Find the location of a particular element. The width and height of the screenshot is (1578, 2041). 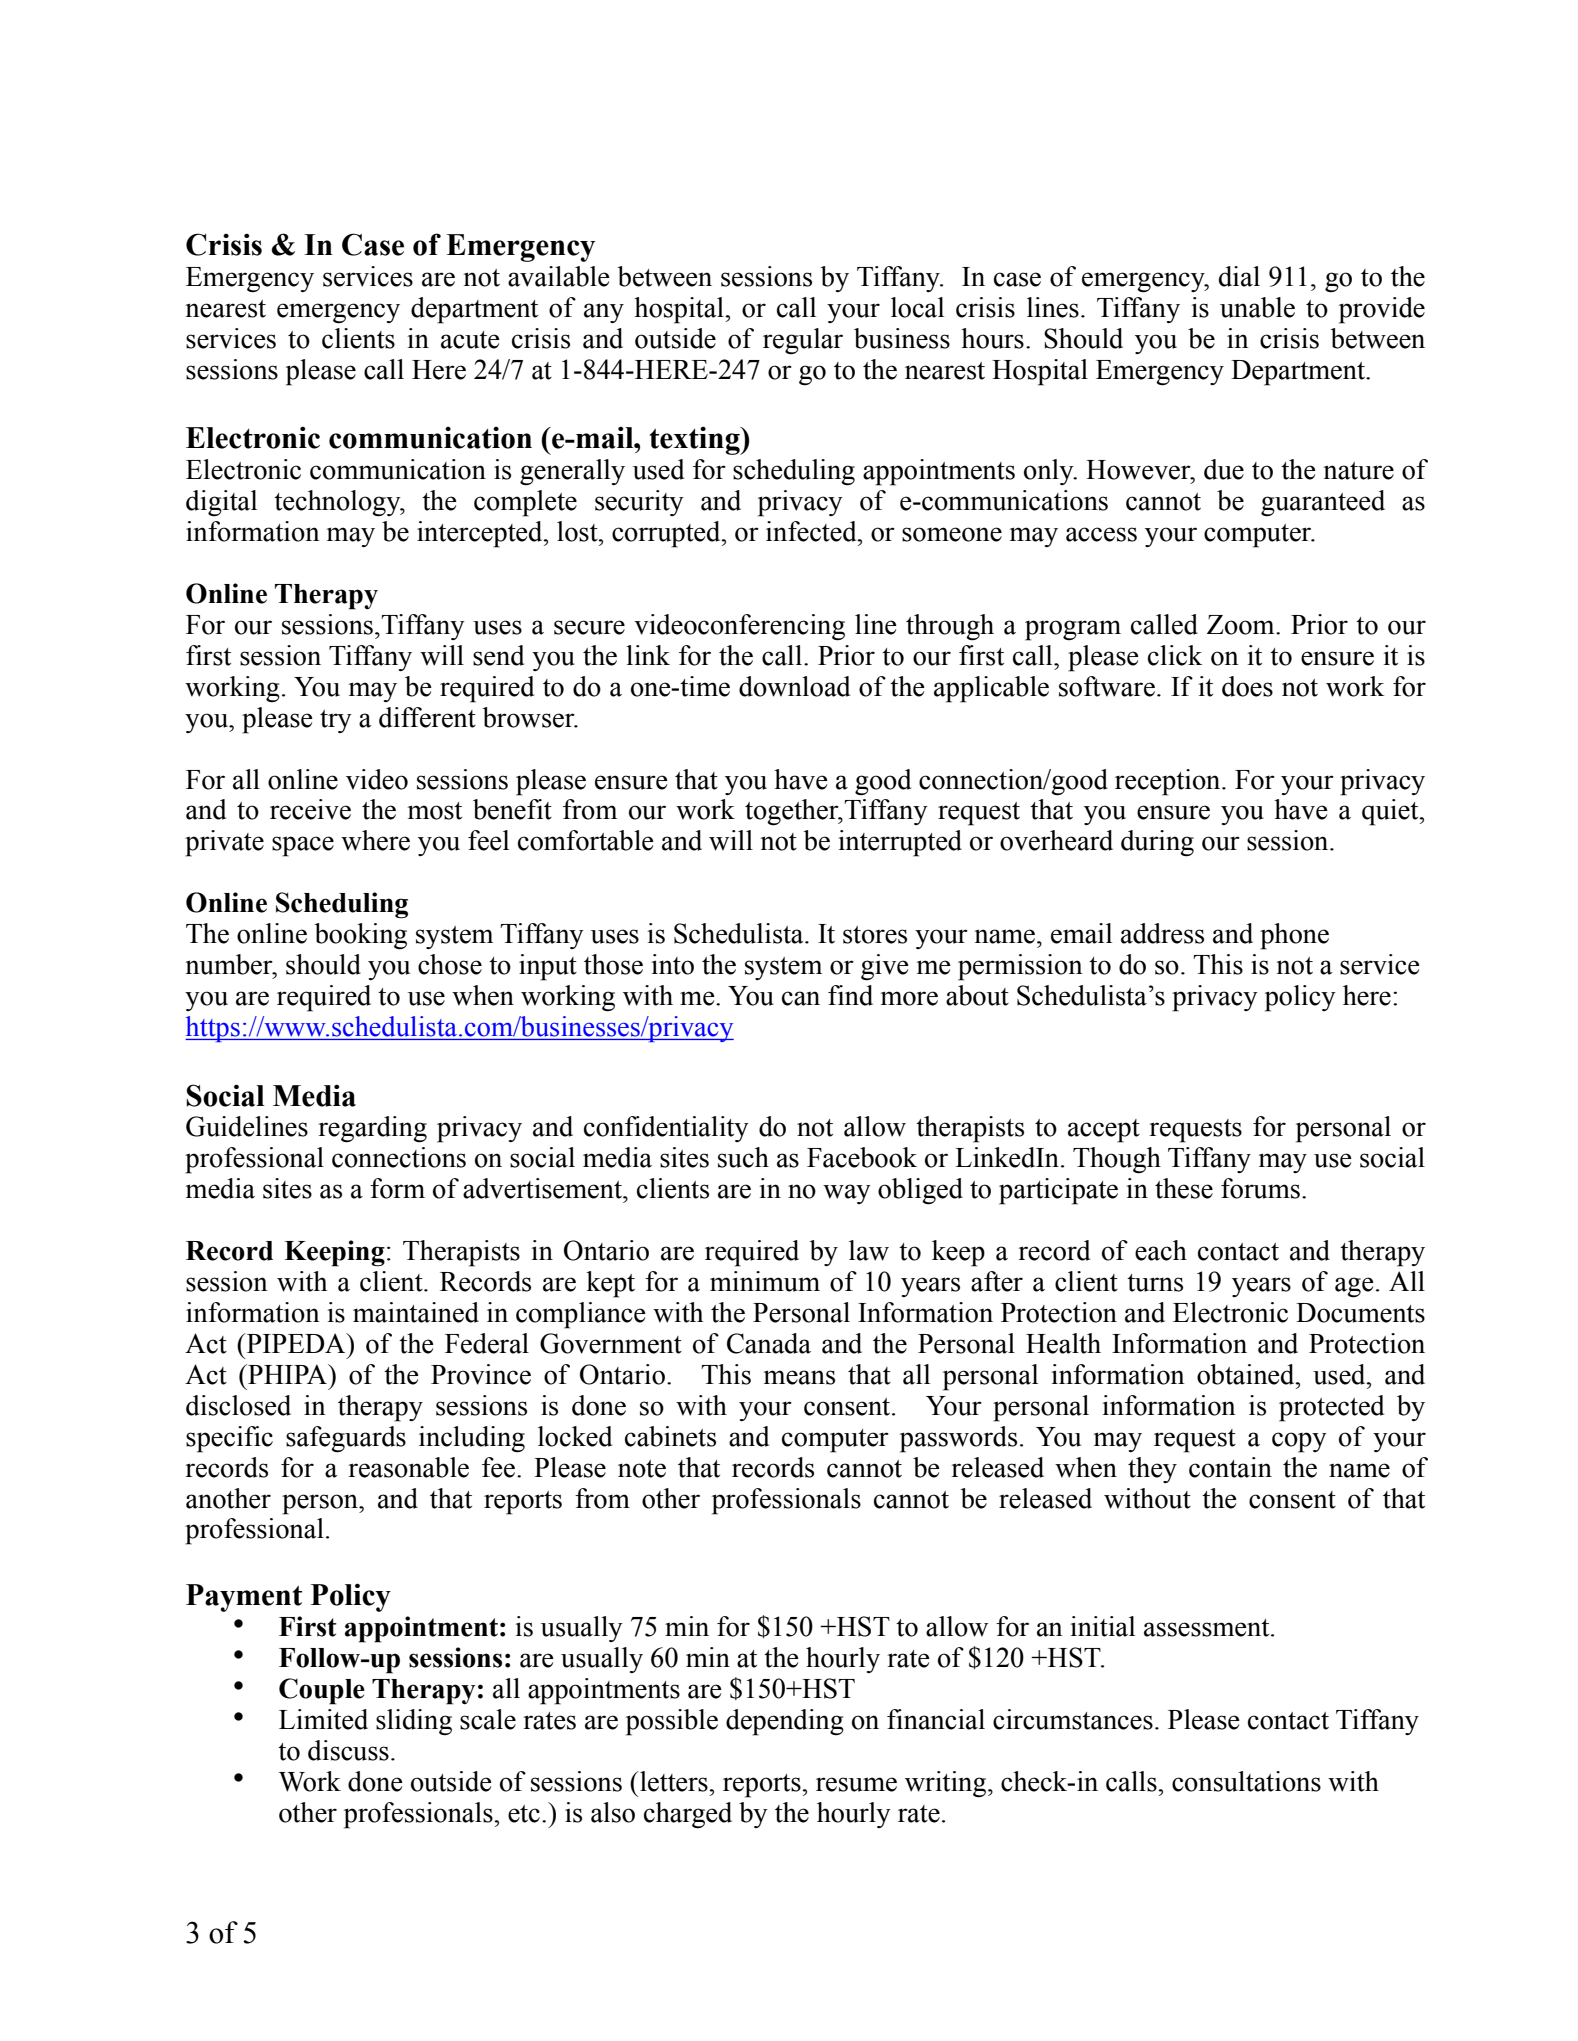

receive is located at coordinates (310, 809).
